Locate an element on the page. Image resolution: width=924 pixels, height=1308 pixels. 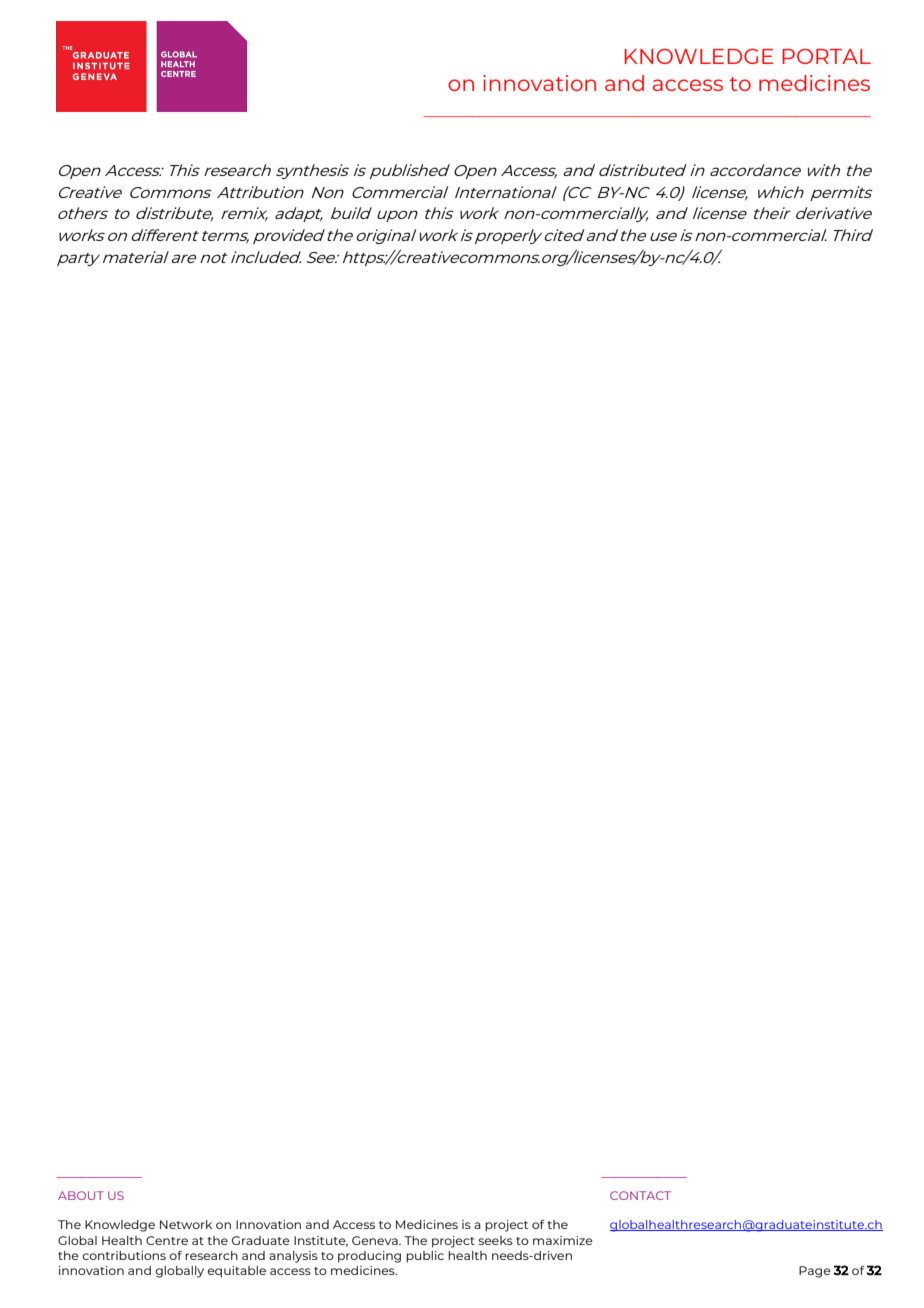
contributions is located at coordinates (124, 1255).
